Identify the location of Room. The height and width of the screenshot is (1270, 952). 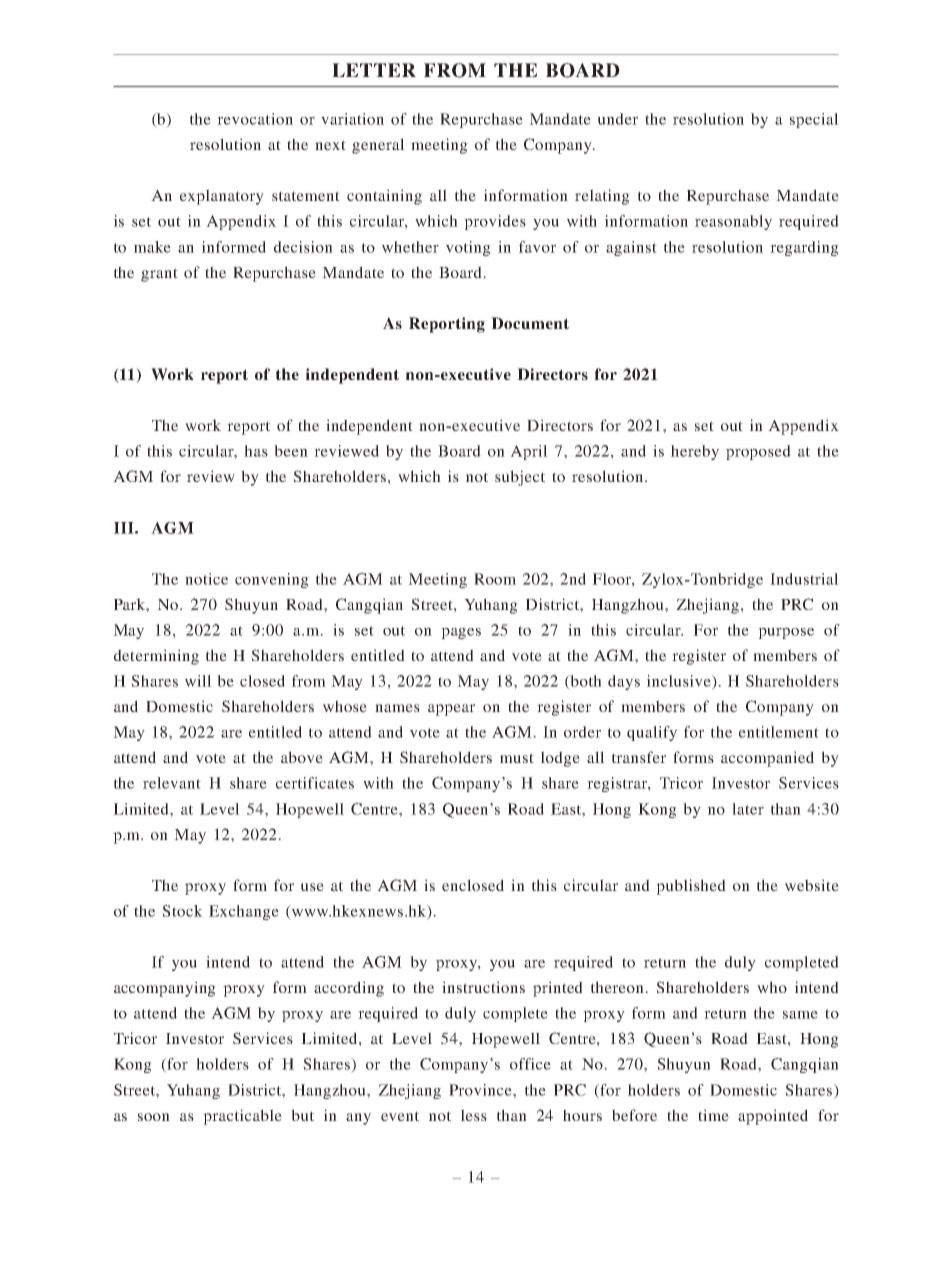
(495, 579).
